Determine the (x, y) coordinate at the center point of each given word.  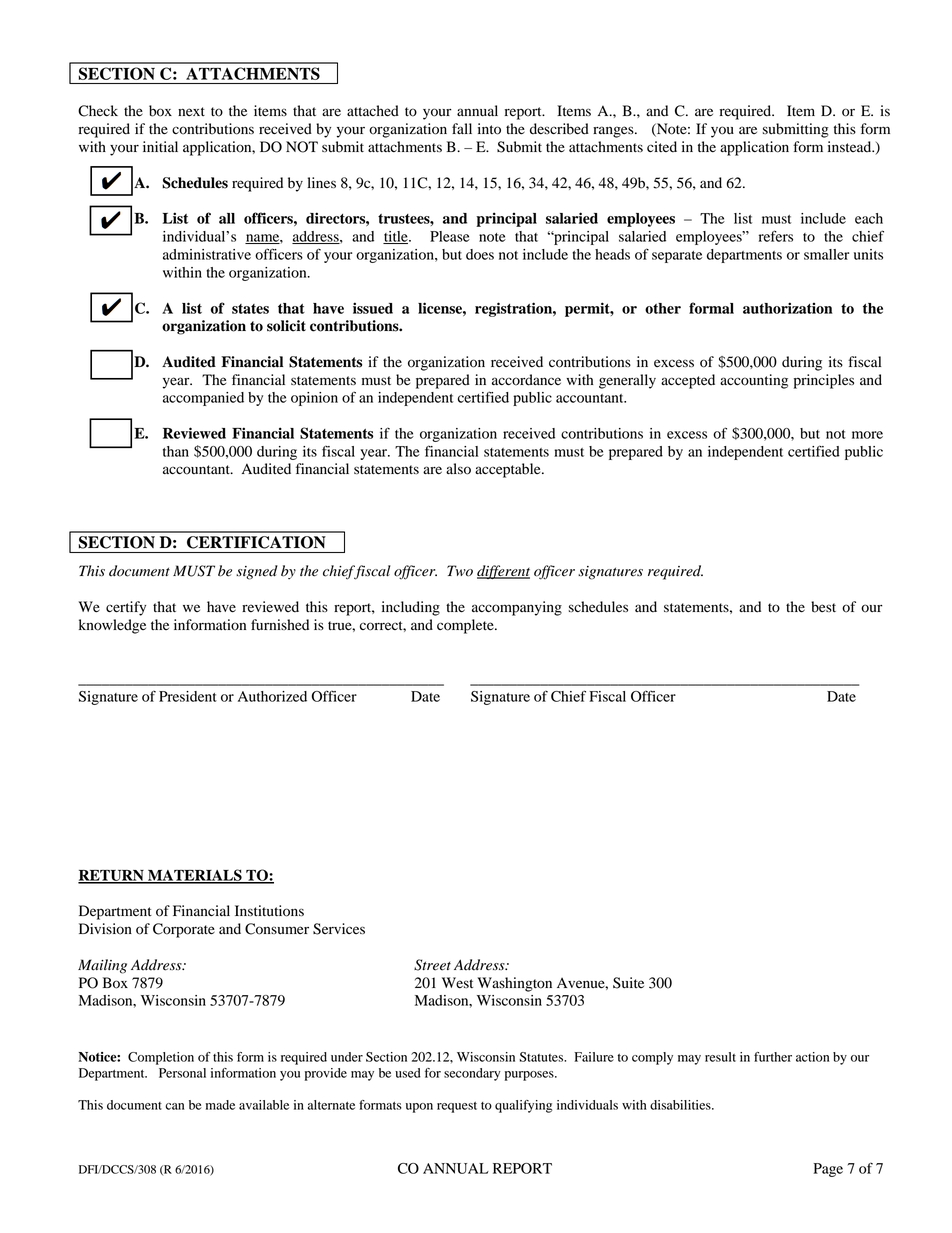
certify (126, 608)
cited (662, 147)
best (823, 607)
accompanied (203, 399)
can (174, 1106)
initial (160, 146)
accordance (526, 380)
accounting (754, 381)
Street (432, 965)
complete (466, 626)
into (489, 129)
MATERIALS (195, 876)
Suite (628, 983)
